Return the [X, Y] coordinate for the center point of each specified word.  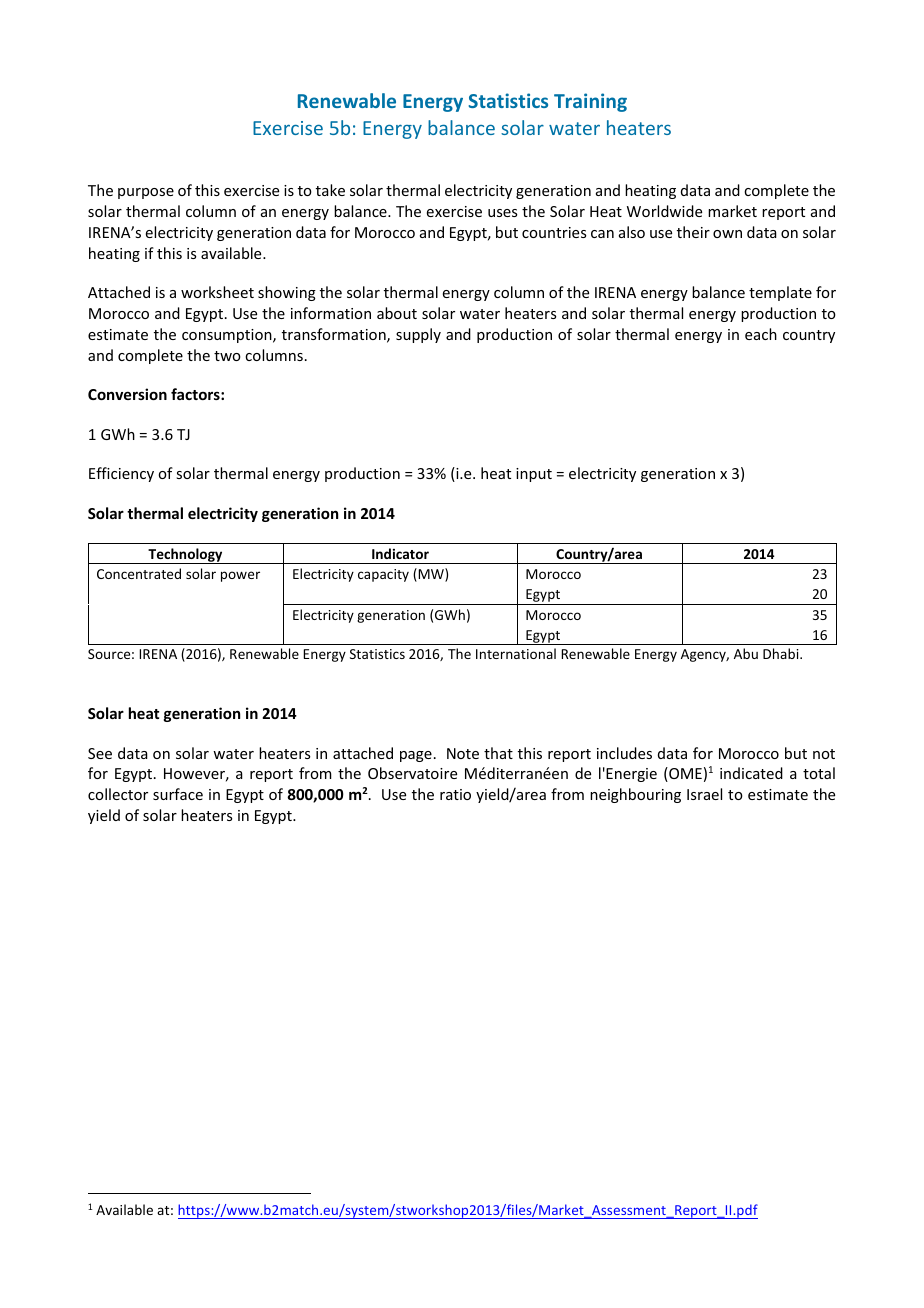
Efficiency [121, 474]
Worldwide [664, 211]
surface [178, 794]
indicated [751, 773]
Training [590, 102]
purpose [146, 193]
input [534, 475]
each [761, 334]
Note [463, 753]
